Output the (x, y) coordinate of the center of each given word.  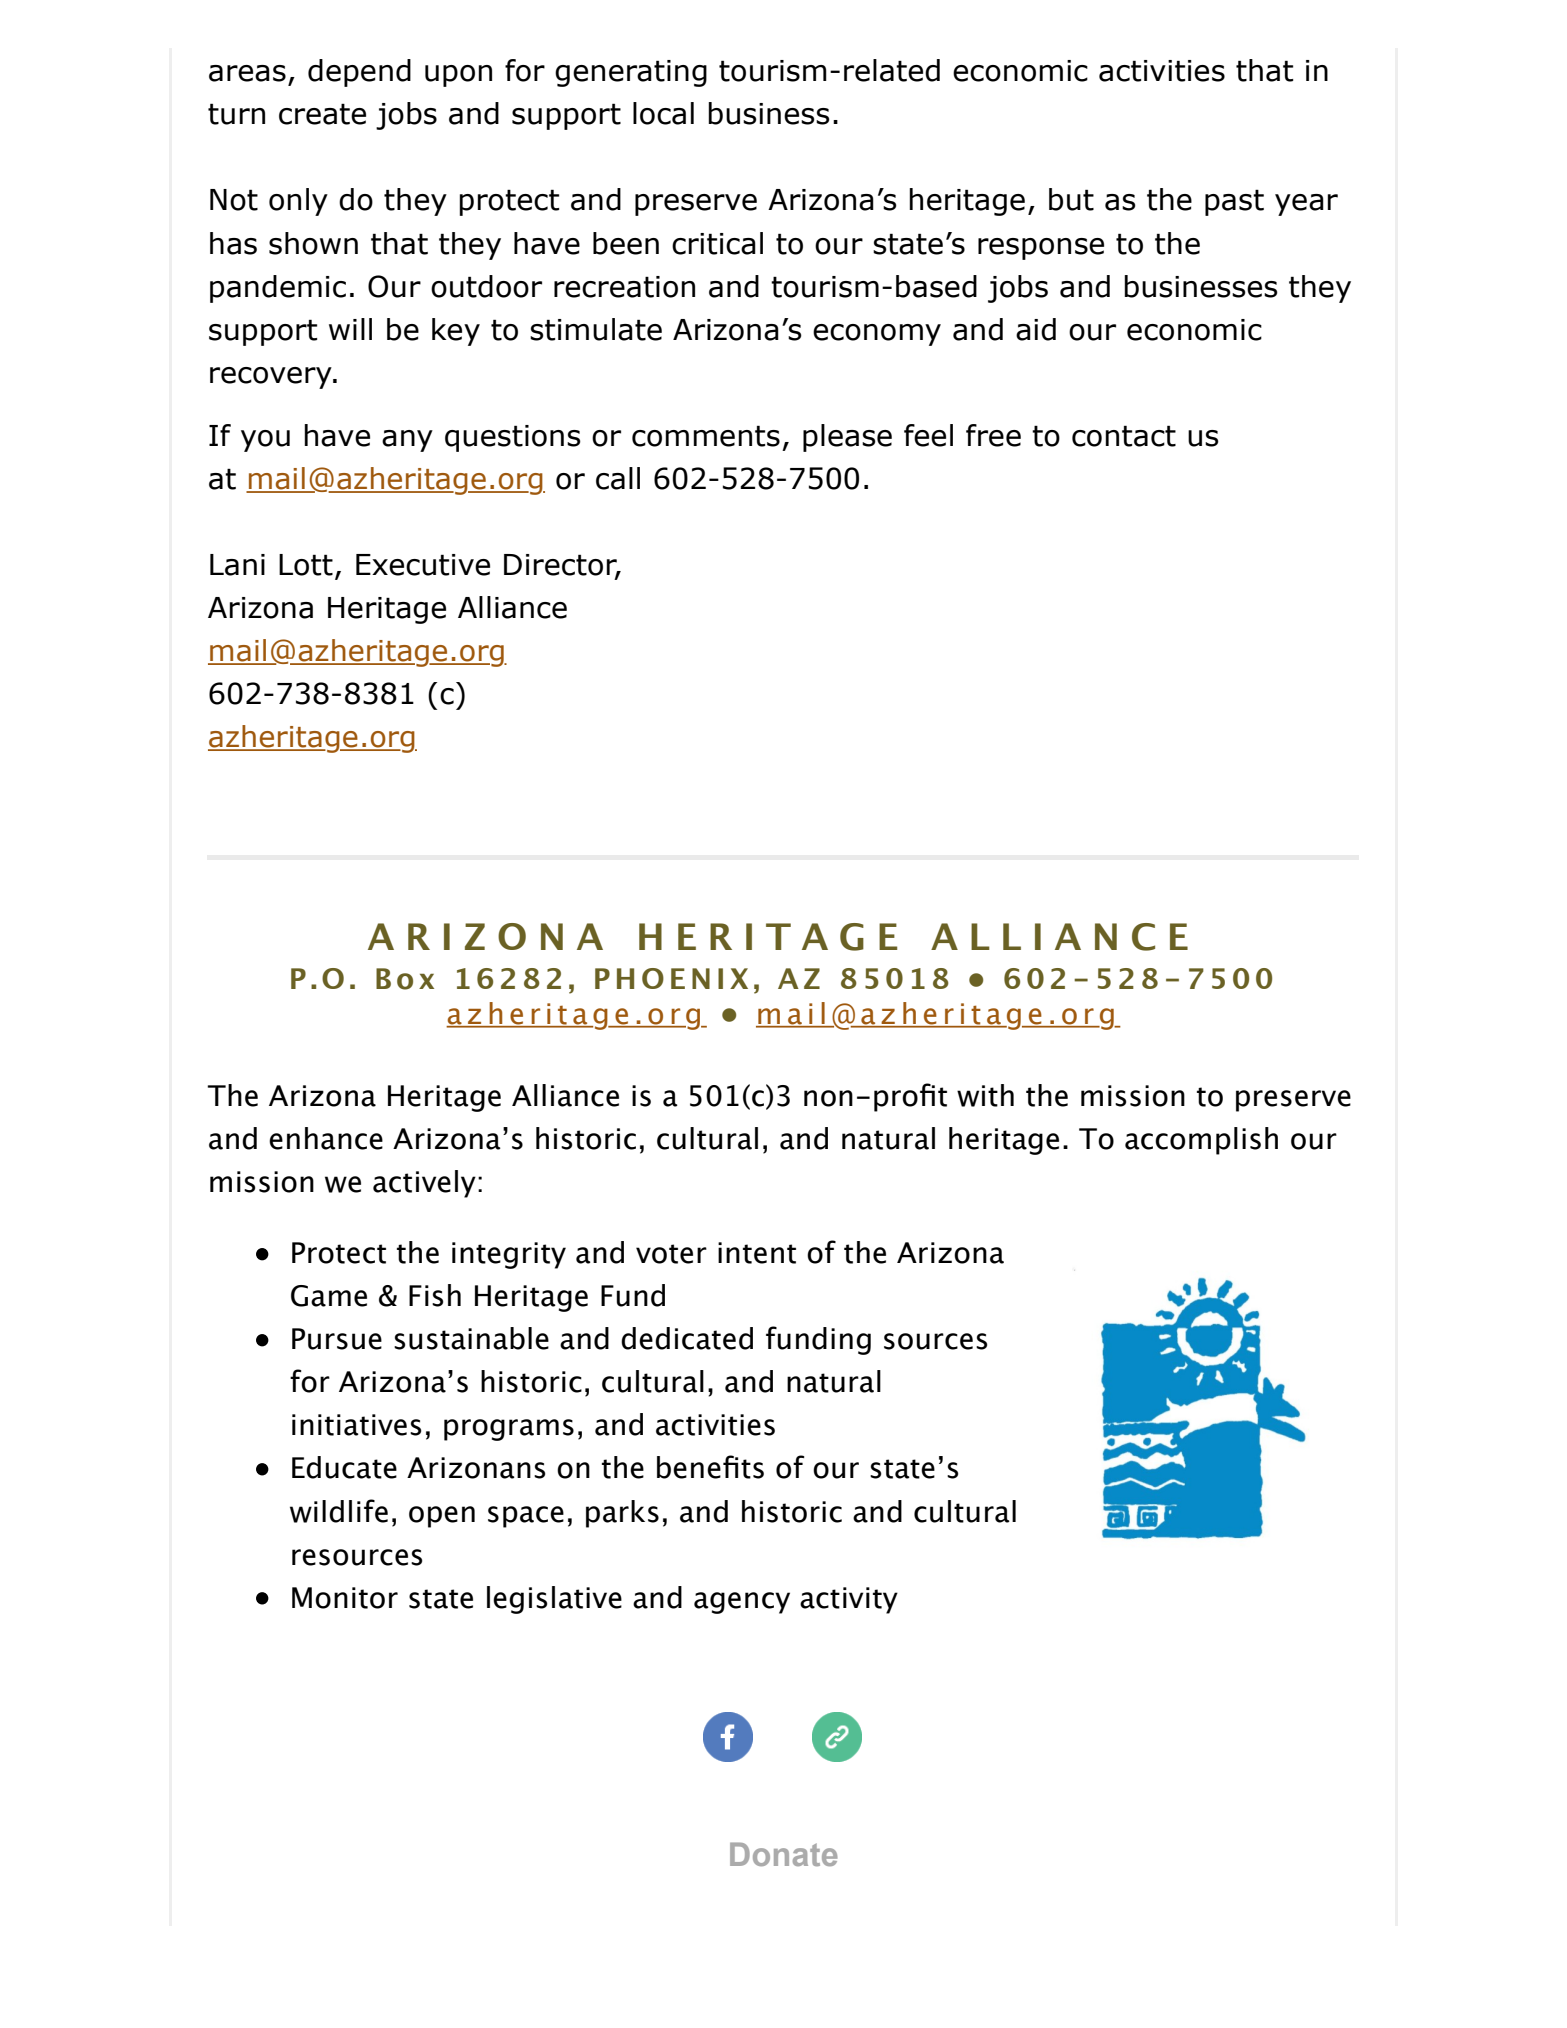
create (322, 114)
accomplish (1201, 1141)
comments (706, 436)
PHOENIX (671, 978)
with (985, 1095)
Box (405, 979)
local (663, 113)
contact (1124, 436)
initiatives (356, 1425)
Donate (784, 1854)
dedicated (687, 1338)
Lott (306, 565)
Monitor (345, 1598)
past (1234, 202)
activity (849, 1600)
